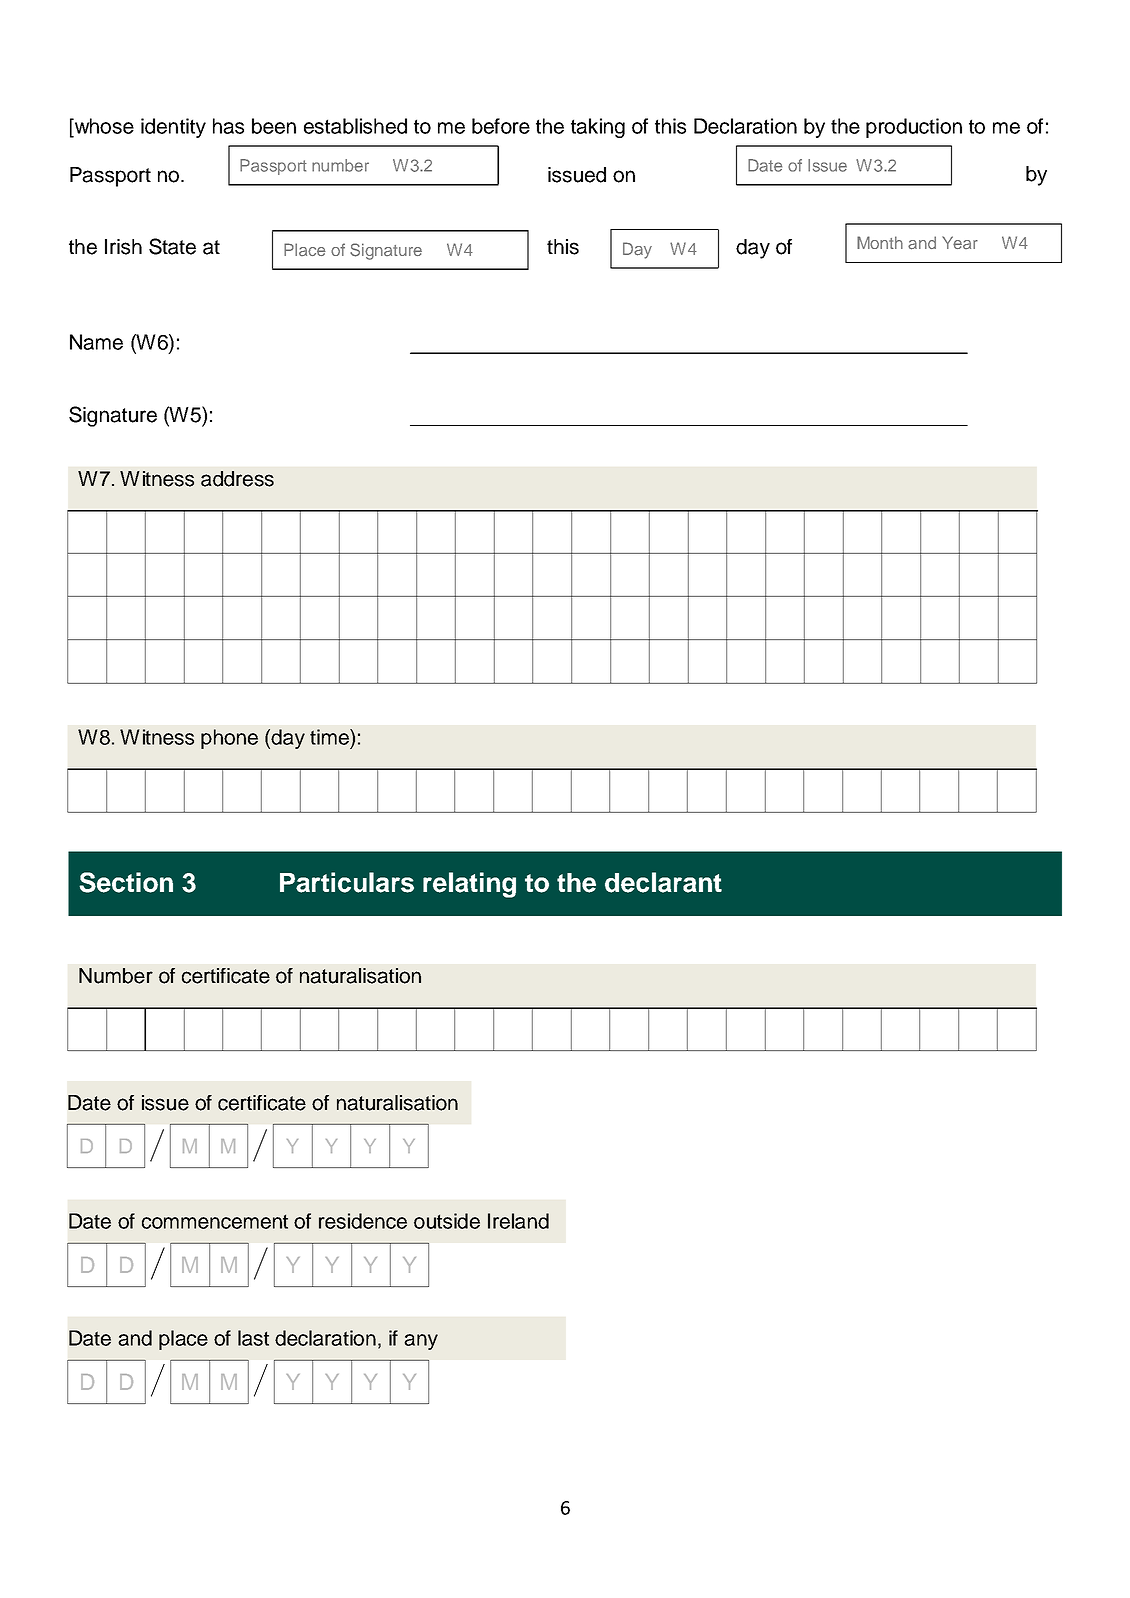 The image size is (1130, 1598). Describe the element at coordinates (880, 242) in the screenshot. I see `Month` at that location.
